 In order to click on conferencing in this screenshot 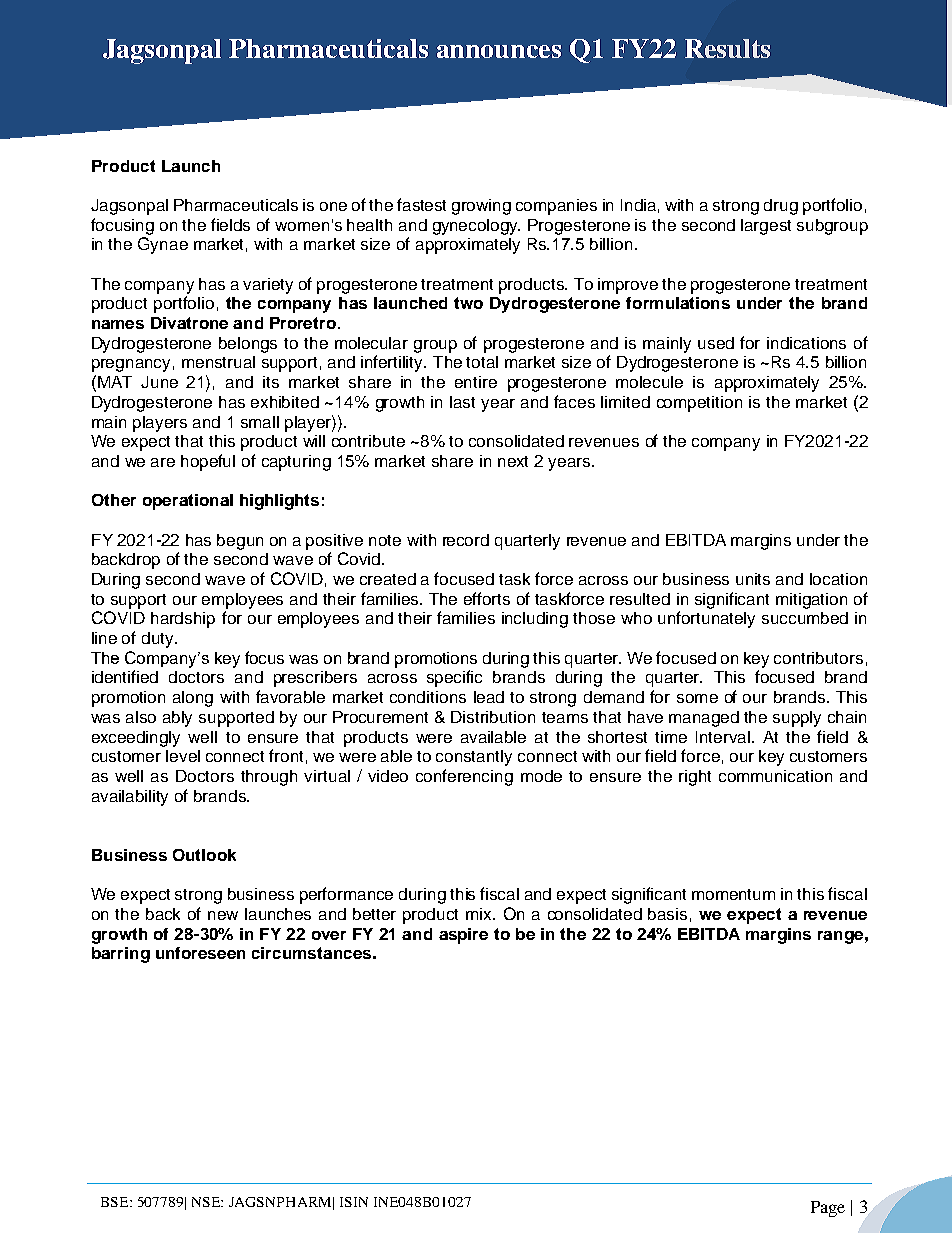, I will do `click(464, 777)`.
